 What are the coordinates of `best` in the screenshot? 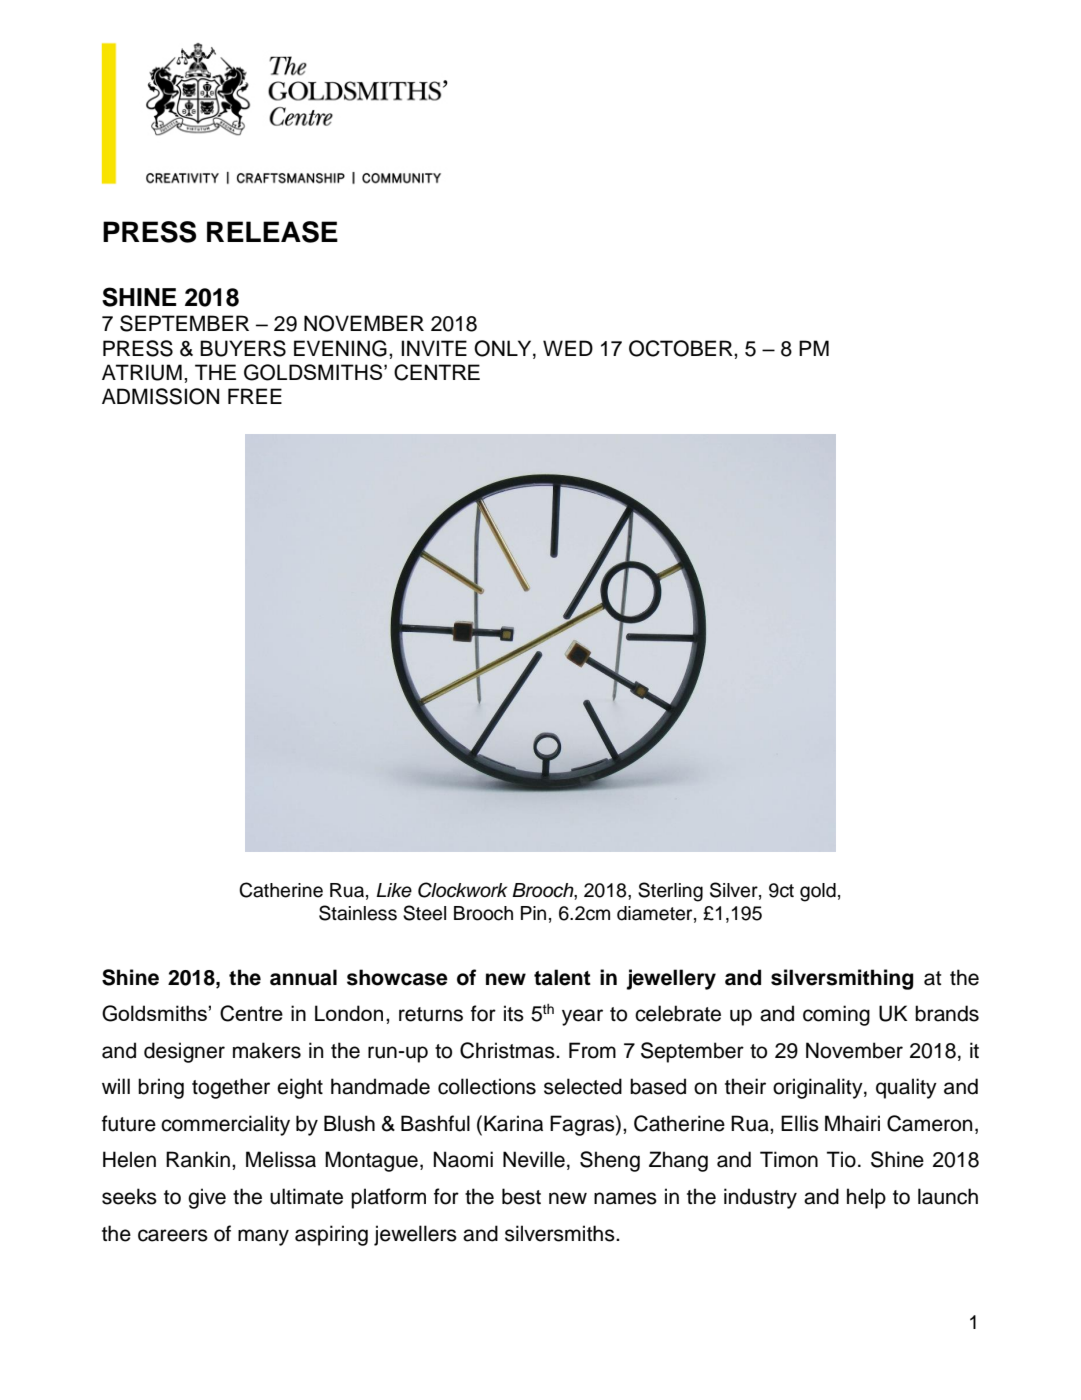 It's located at (521, 1196).
